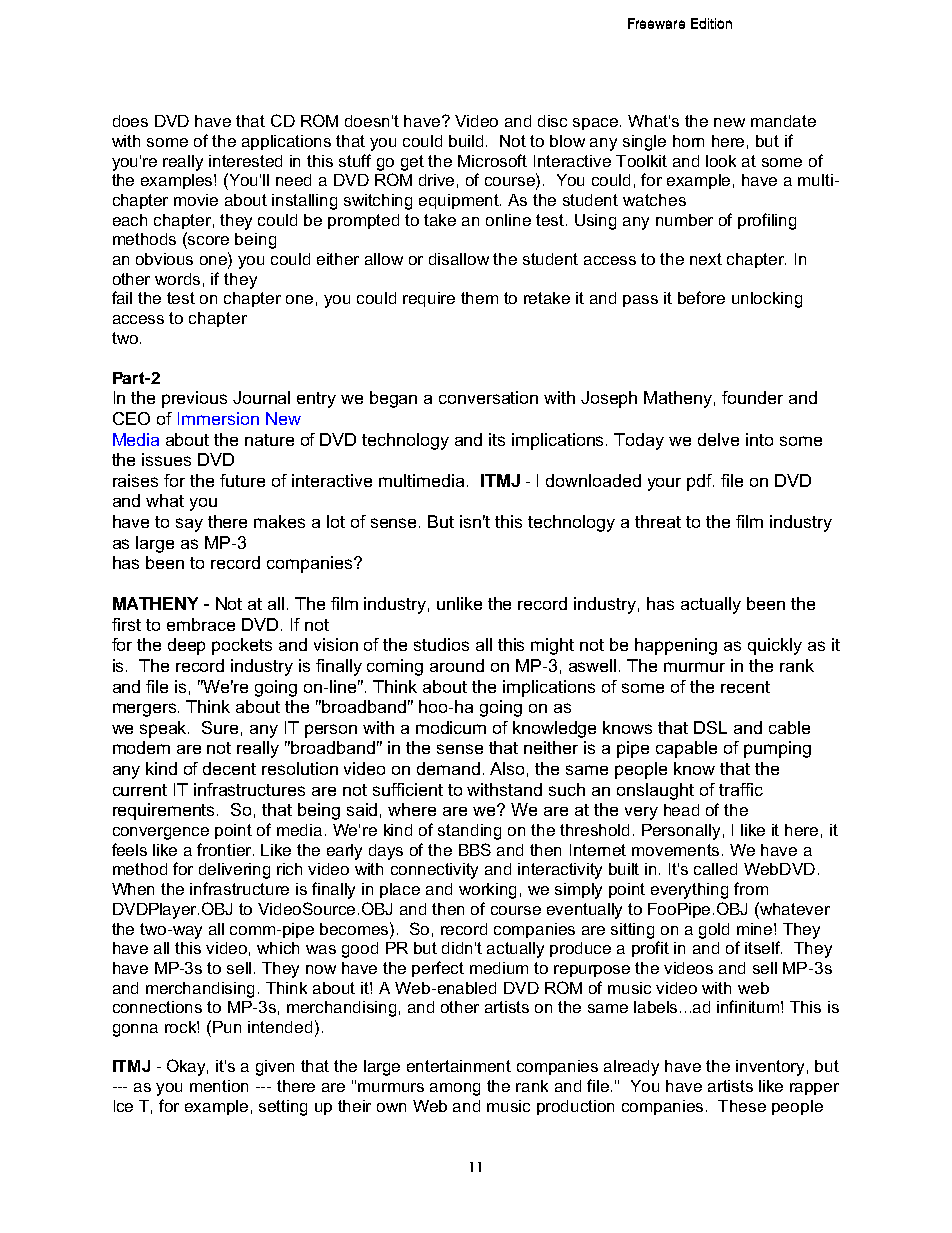 This page has height=1233, width=952. I want to click on mention, so click(219, 1086).
